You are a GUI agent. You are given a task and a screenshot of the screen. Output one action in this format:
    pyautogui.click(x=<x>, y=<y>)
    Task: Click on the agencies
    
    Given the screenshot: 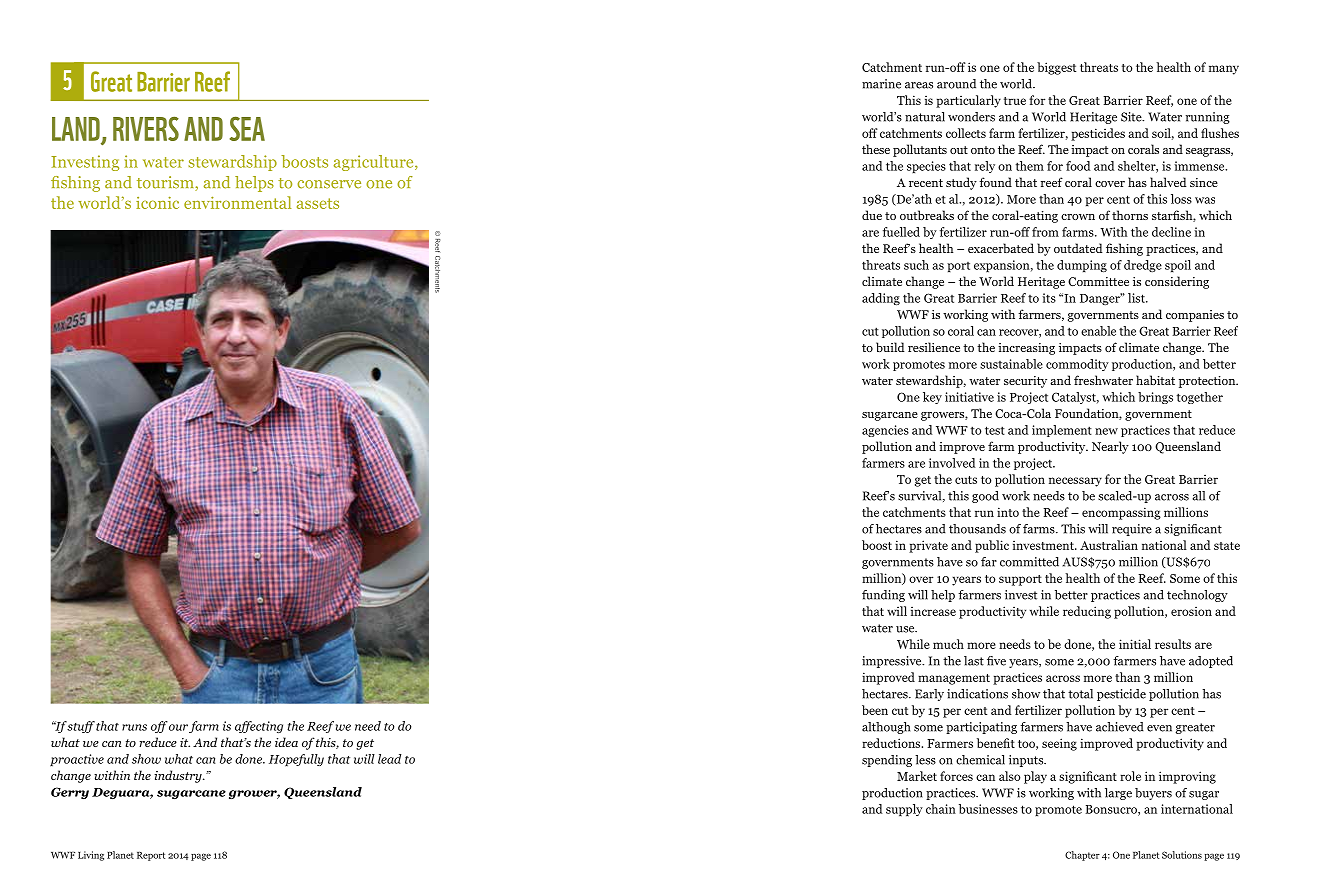 What is the action you would take?
    pyautogui.click(x=885, y=431)
